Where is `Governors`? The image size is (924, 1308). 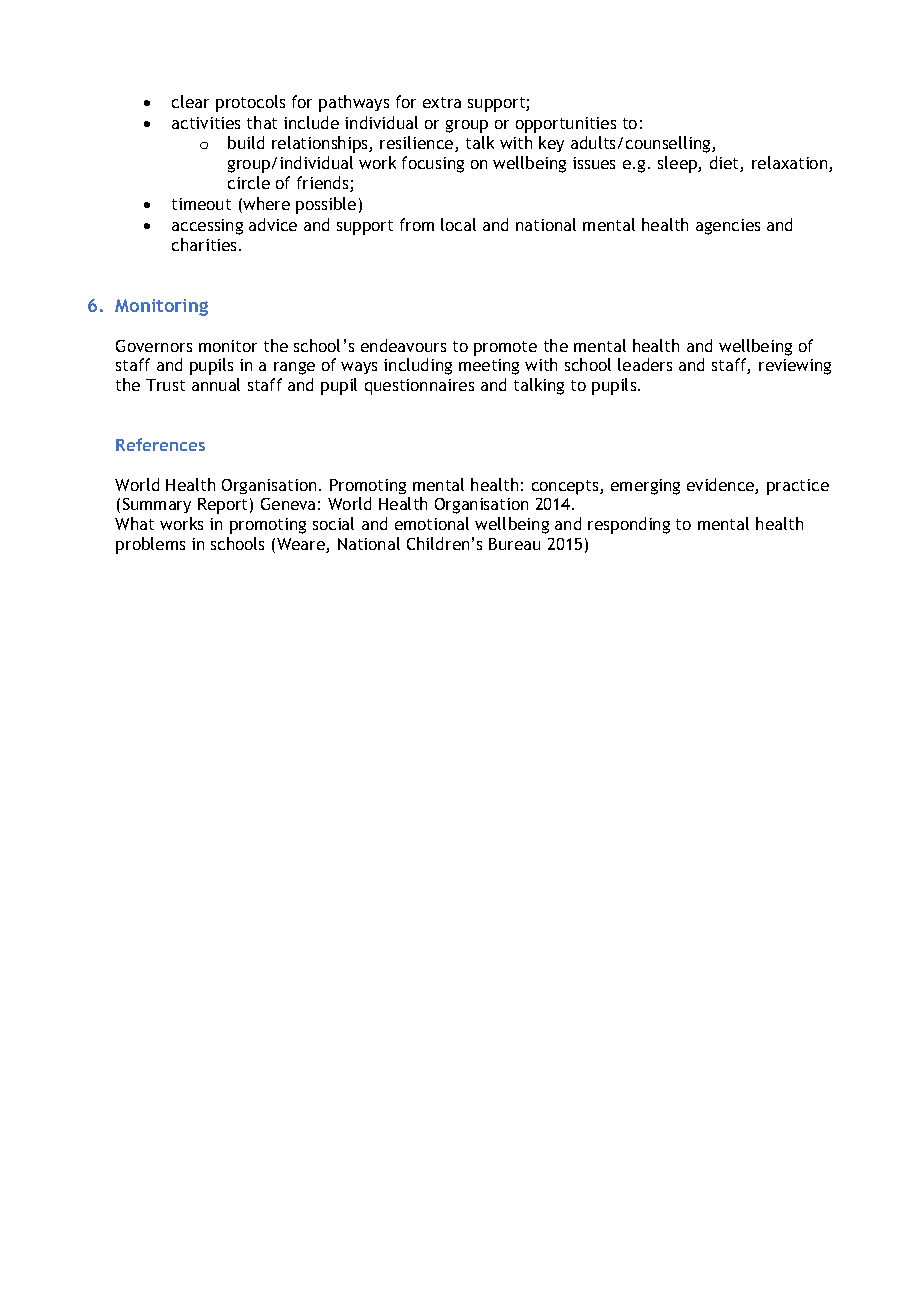
Governors is located at coordinates (154, 346).
